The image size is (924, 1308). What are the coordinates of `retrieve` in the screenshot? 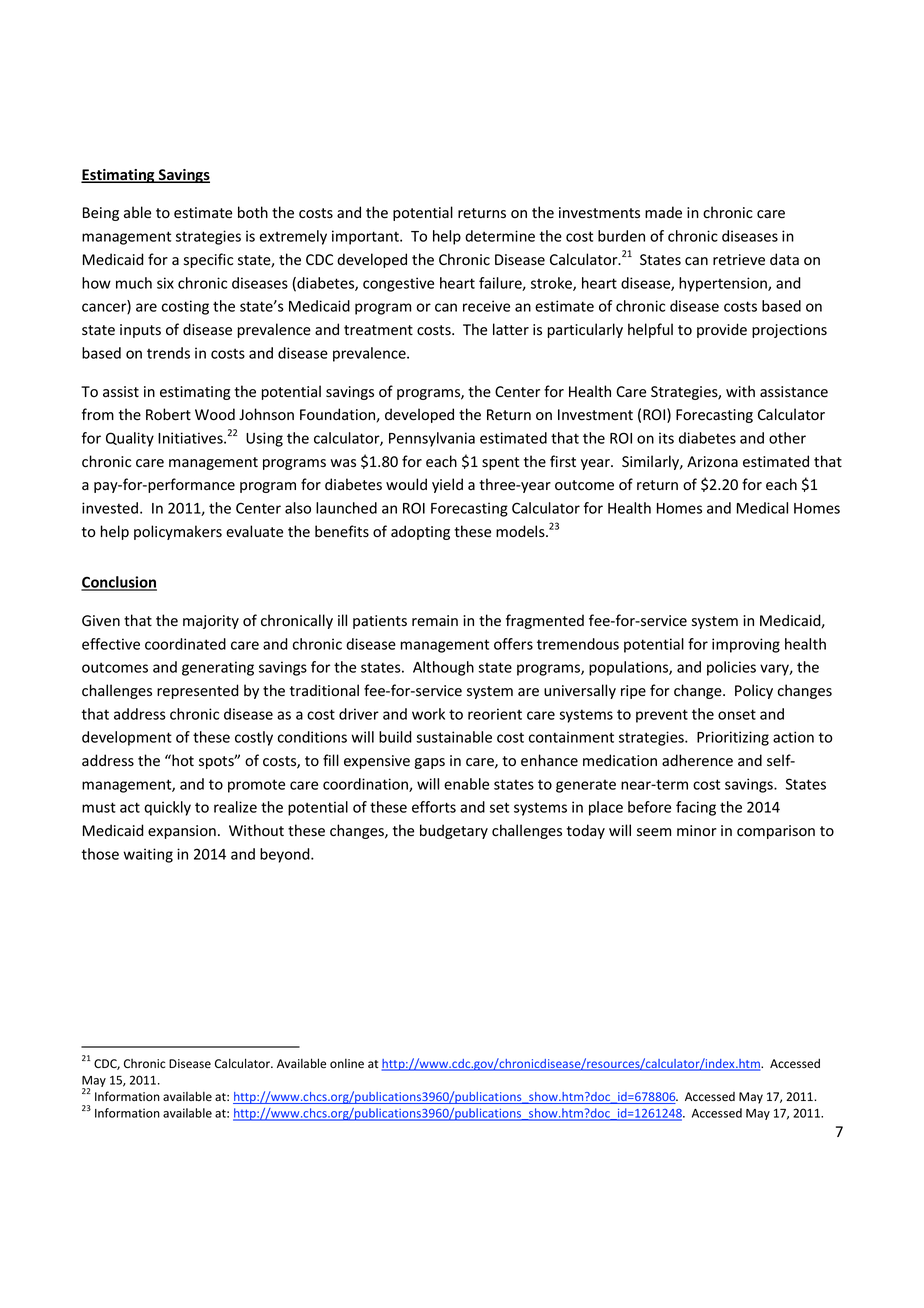 It's located at (739, 260).
